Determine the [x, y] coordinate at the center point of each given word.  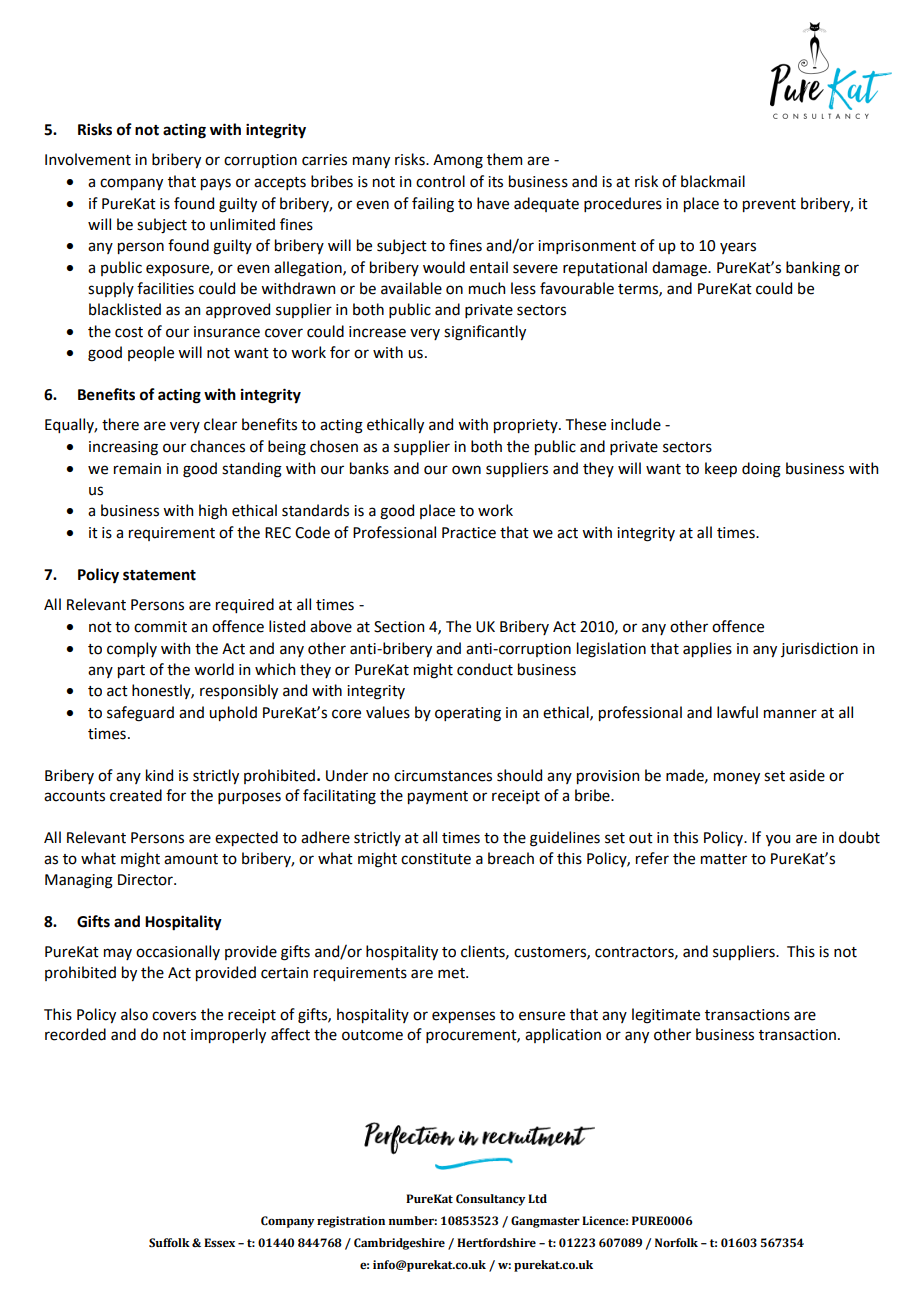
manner [790, 714]
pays [216, 184]
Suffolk [169, 1242]
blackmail [713, 181]
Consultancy [491, 1200]
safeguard [140, 714]
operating [468, 714]
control [440, 181]
